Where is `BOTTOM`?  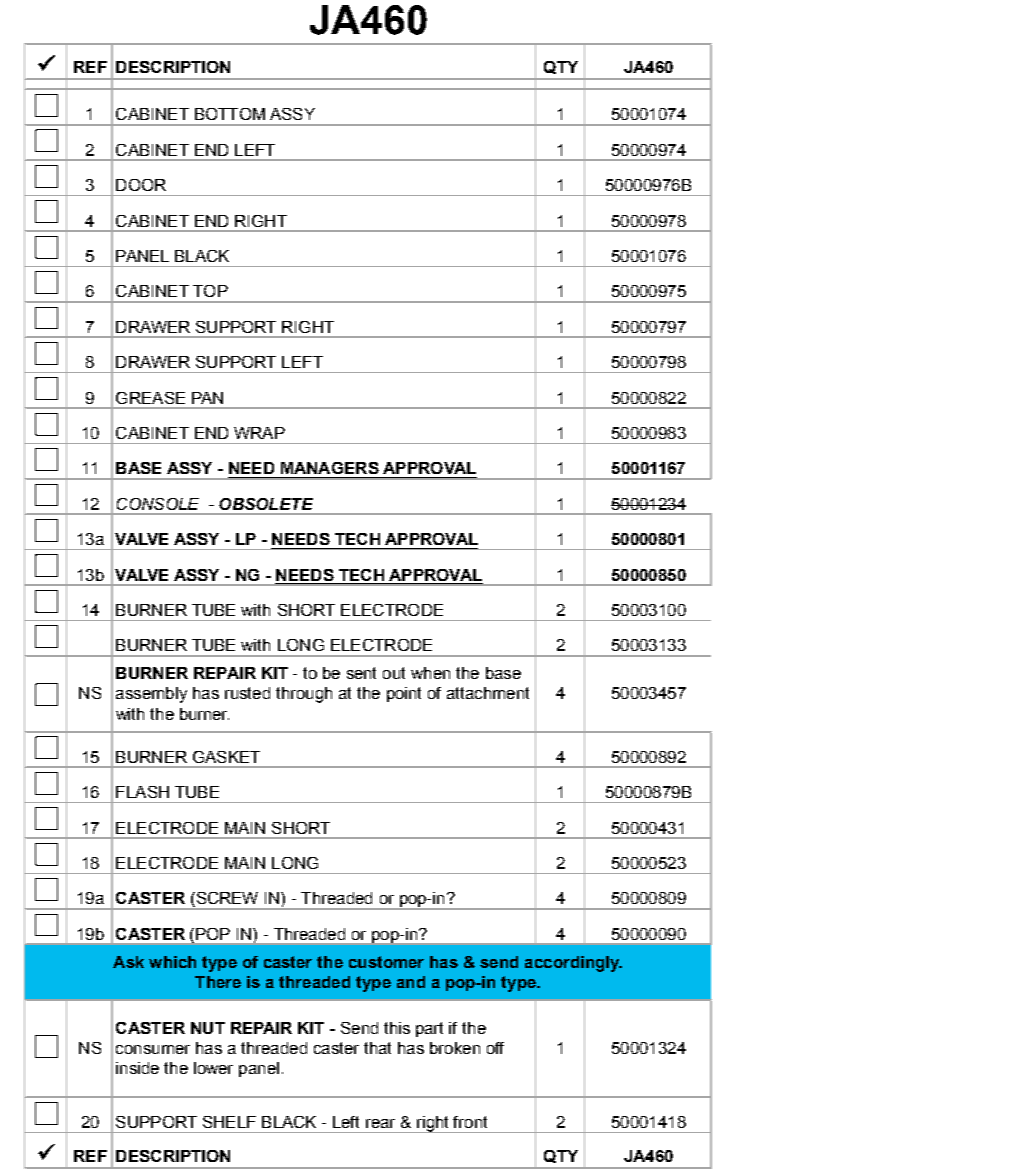
BOTTOM is located at coordinates (230, 114).
